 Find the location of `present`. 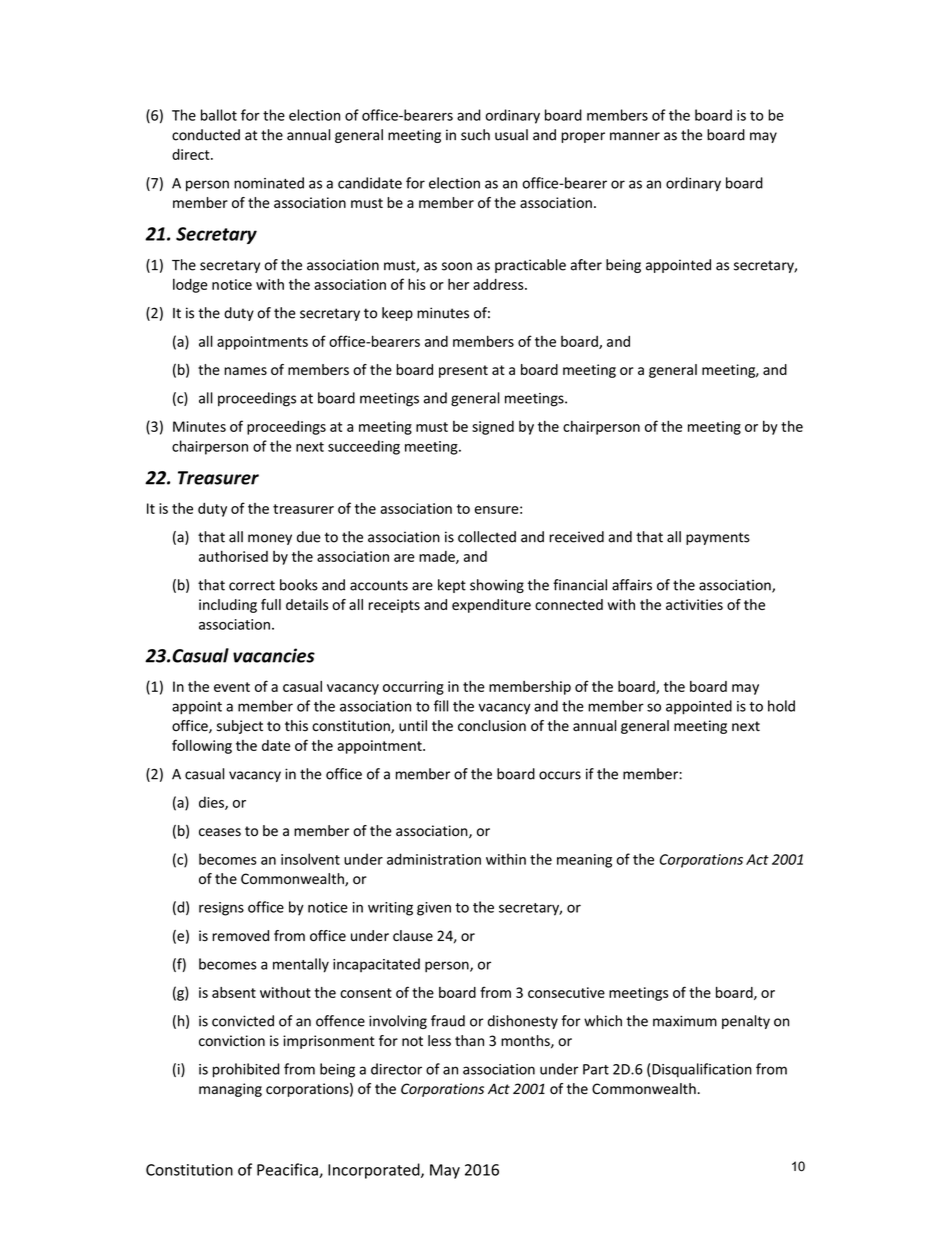

present is located at coordinates (463, 371).
